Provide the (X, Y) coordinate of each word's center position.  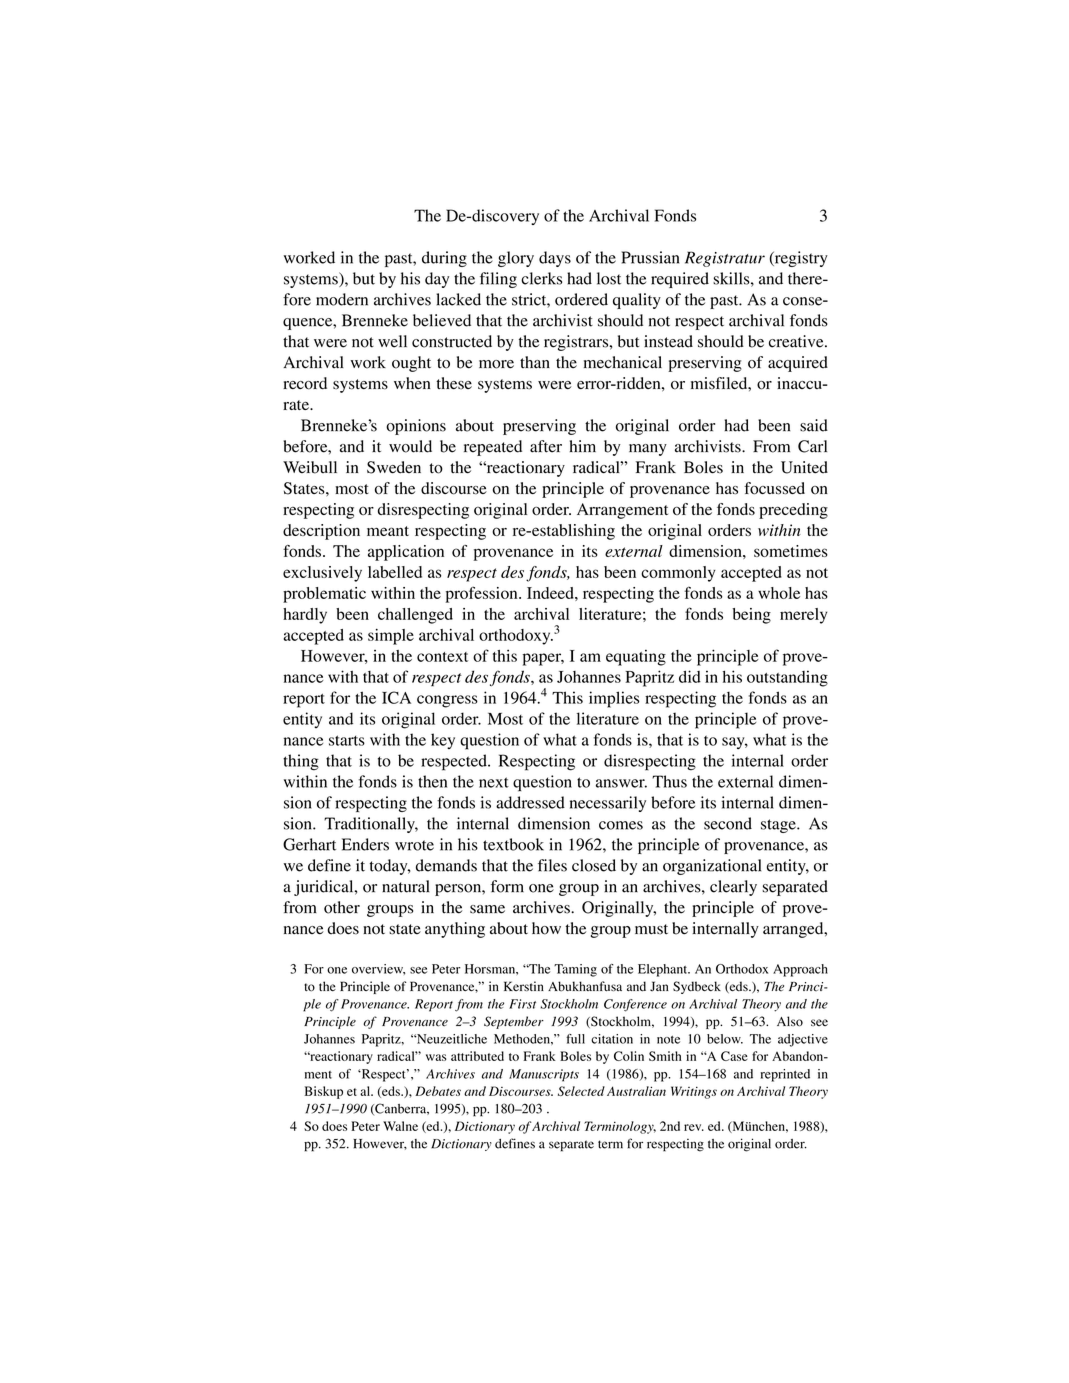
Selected (581, 1091)
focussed (774, 488)
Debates (438, 1091)
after (546, 446)
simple (391, 637)
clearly (733, 888)
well (392, 341)
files (552, 865)
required (680, 280)
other (342, 907)
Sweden (394, 467)
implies (614, 699)
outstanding (787, 678)
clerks (541, 278)
